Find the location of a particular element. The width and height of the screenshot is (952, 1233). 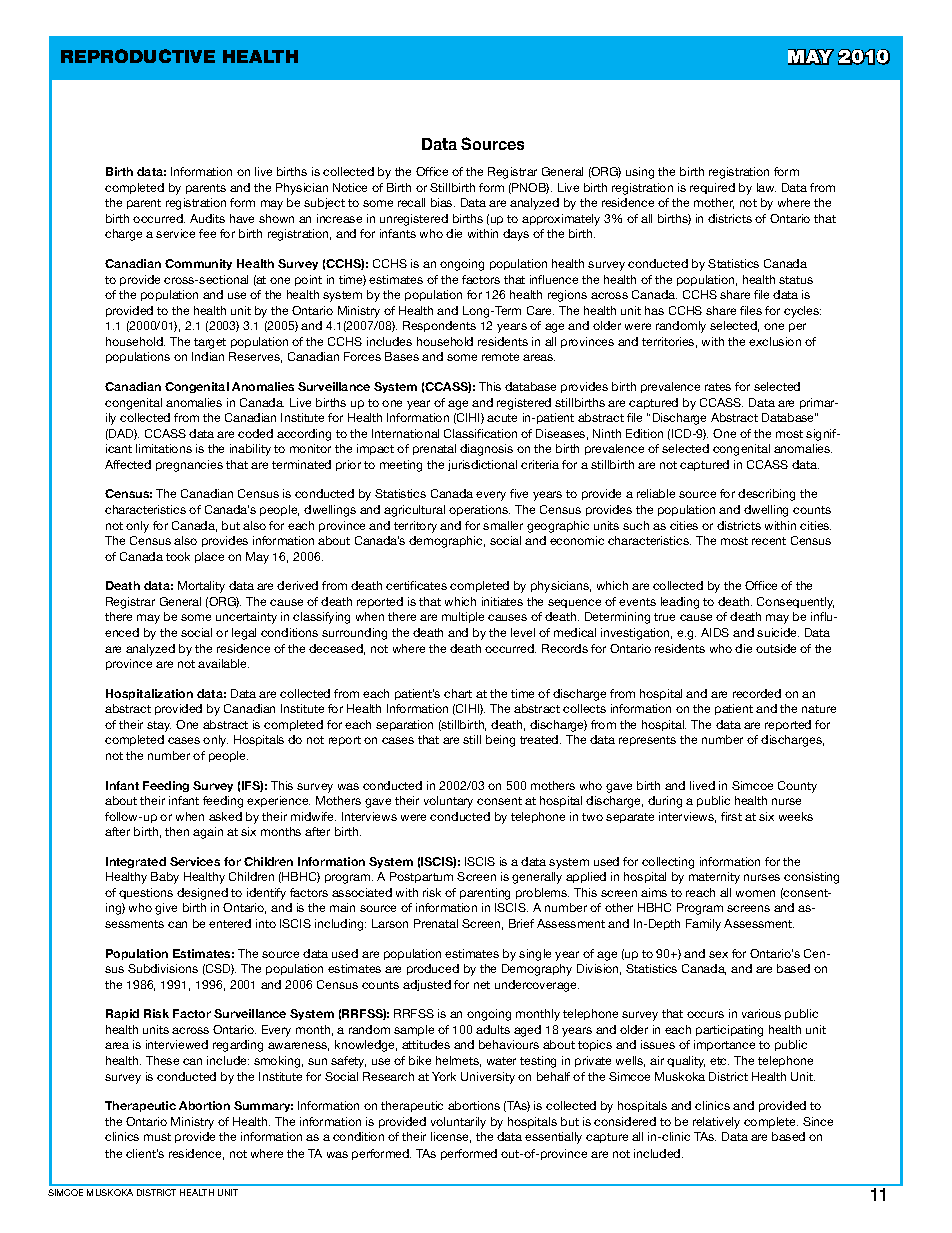

REPRODUCTIVE is located at coordinates (138, 56).
